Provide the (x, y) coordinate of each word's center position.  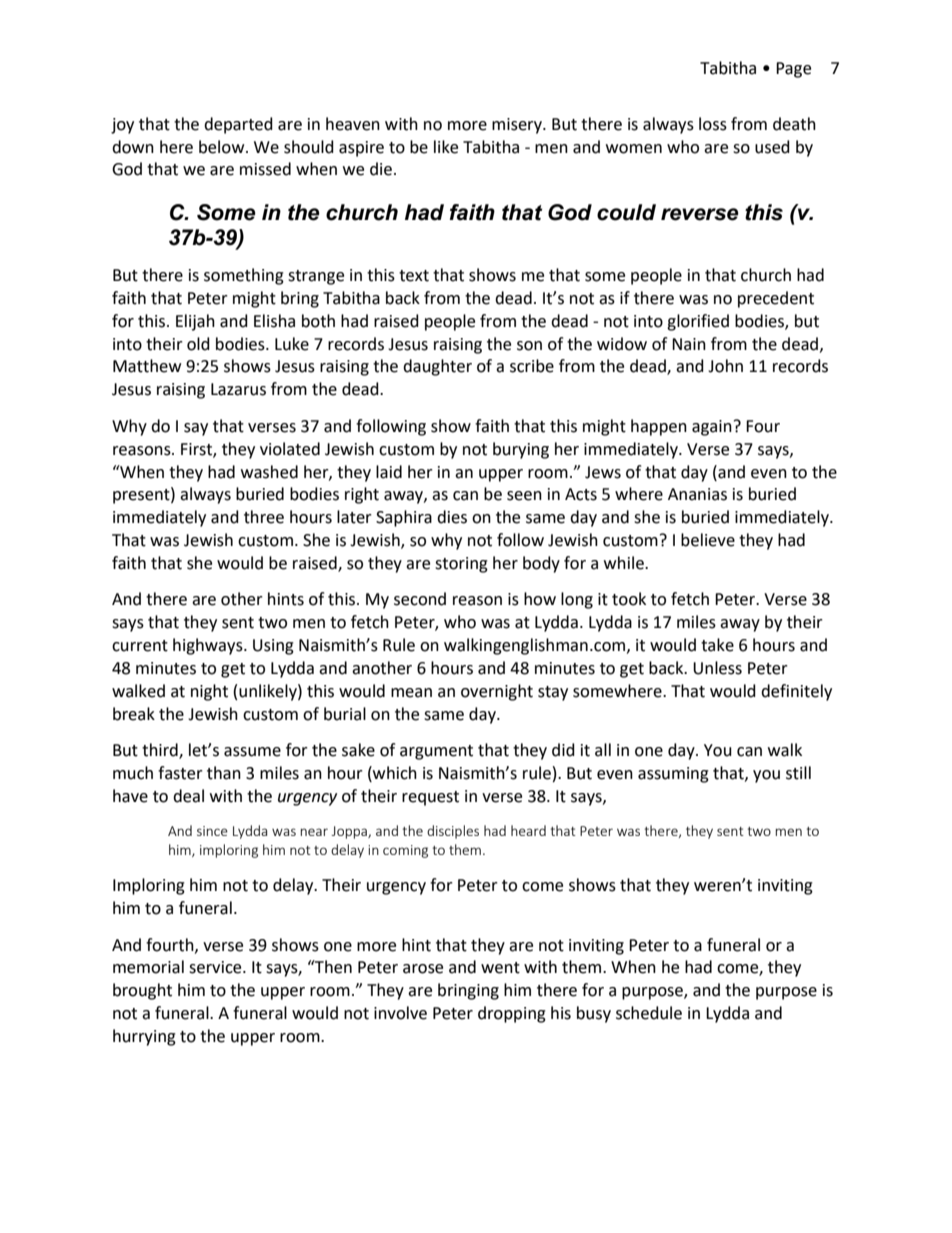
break (134, 714)
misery (518, 126)
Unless (717, 668)
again (712, 428)
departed (238, 125)
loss (713, 124)
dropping (512, 1014)
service (216, 967)
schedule (649, 1013)
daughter (437, 367)
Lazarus (238, 389)
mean (411, 693)
